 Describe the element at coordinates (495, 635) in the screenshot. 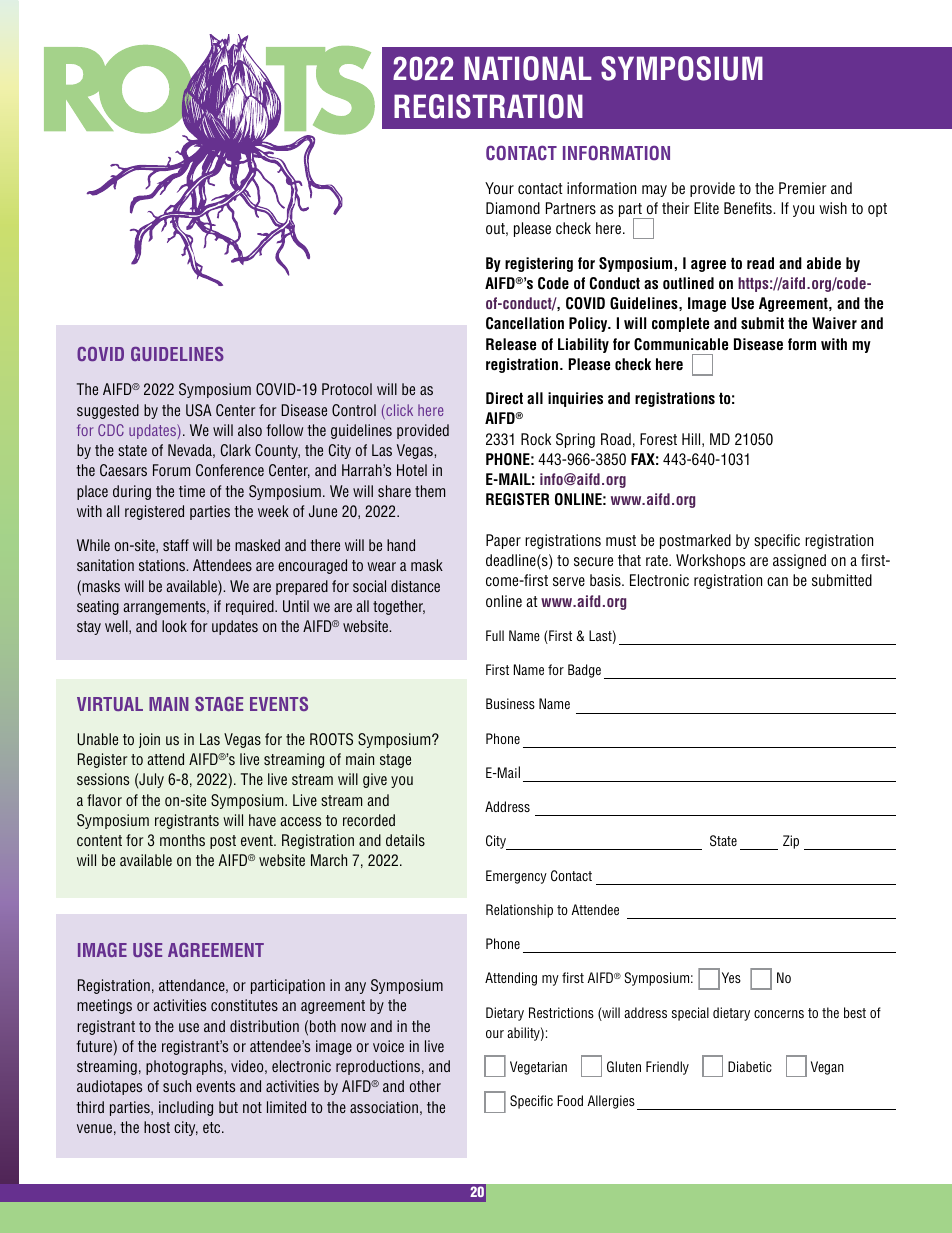

I see `Full` at that location.
